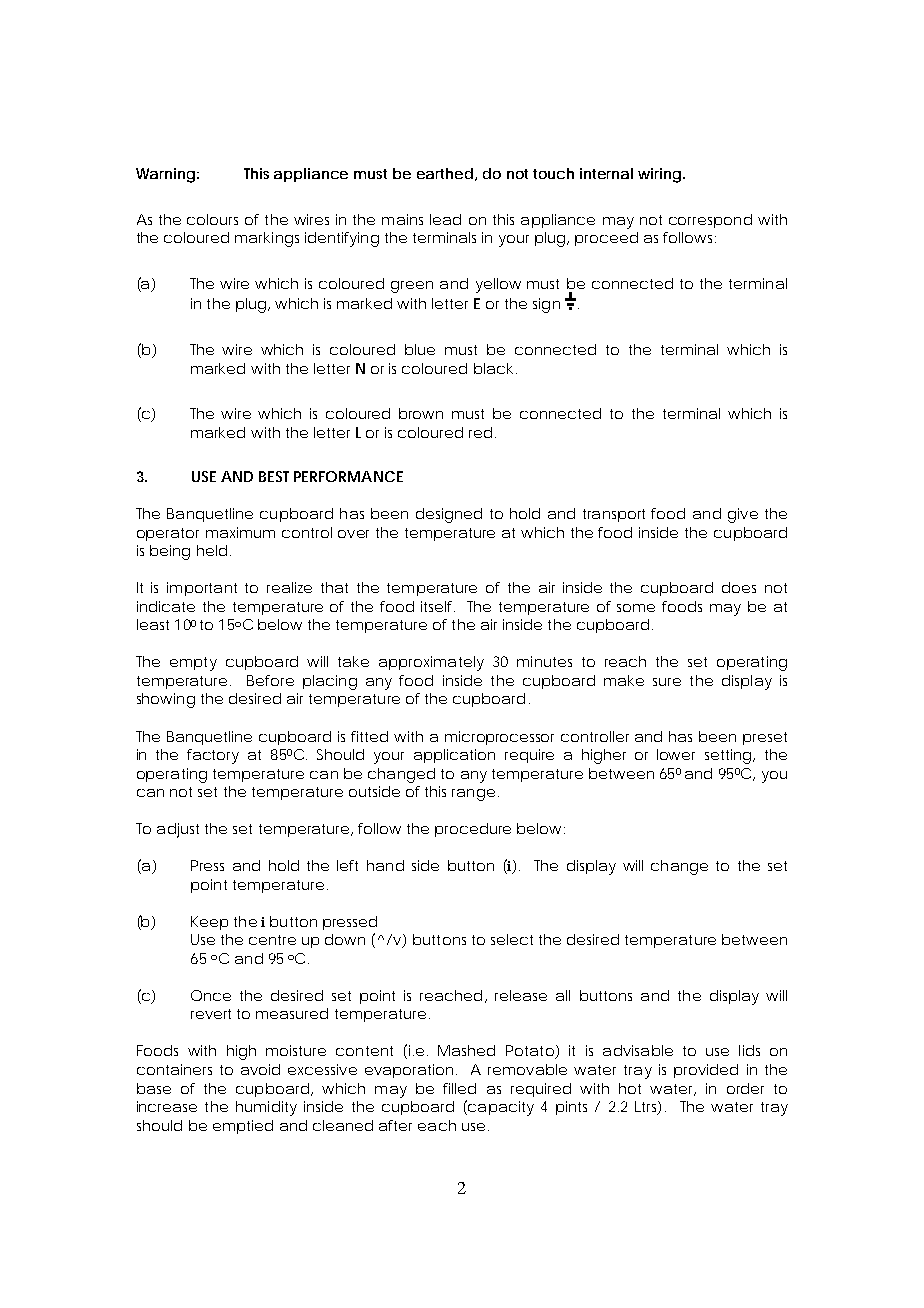 This page has height=1308, width=924. What do you see at coordinates (606, 173) in the page?
I see `internal` at bounding box center [606, 173].
